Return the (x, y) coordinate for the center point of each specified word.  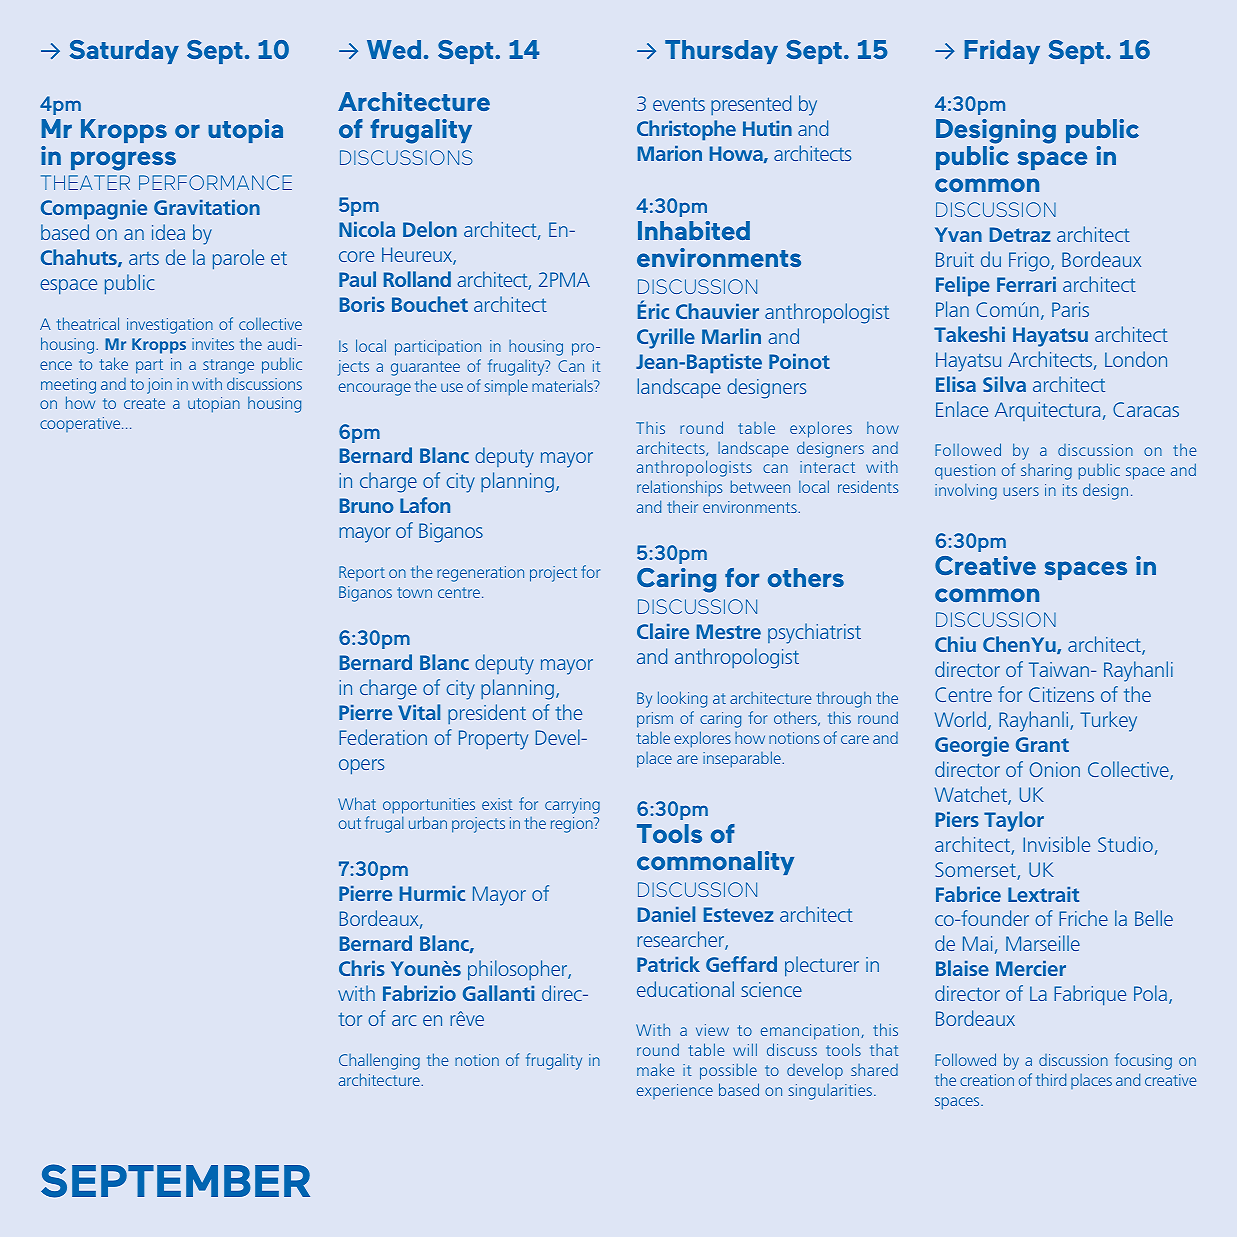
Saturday (124, 52)
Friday (1002, 52)
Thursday (721, 52)
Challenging (379, 1061)
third (1051, 1079)
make (656, 1069)
